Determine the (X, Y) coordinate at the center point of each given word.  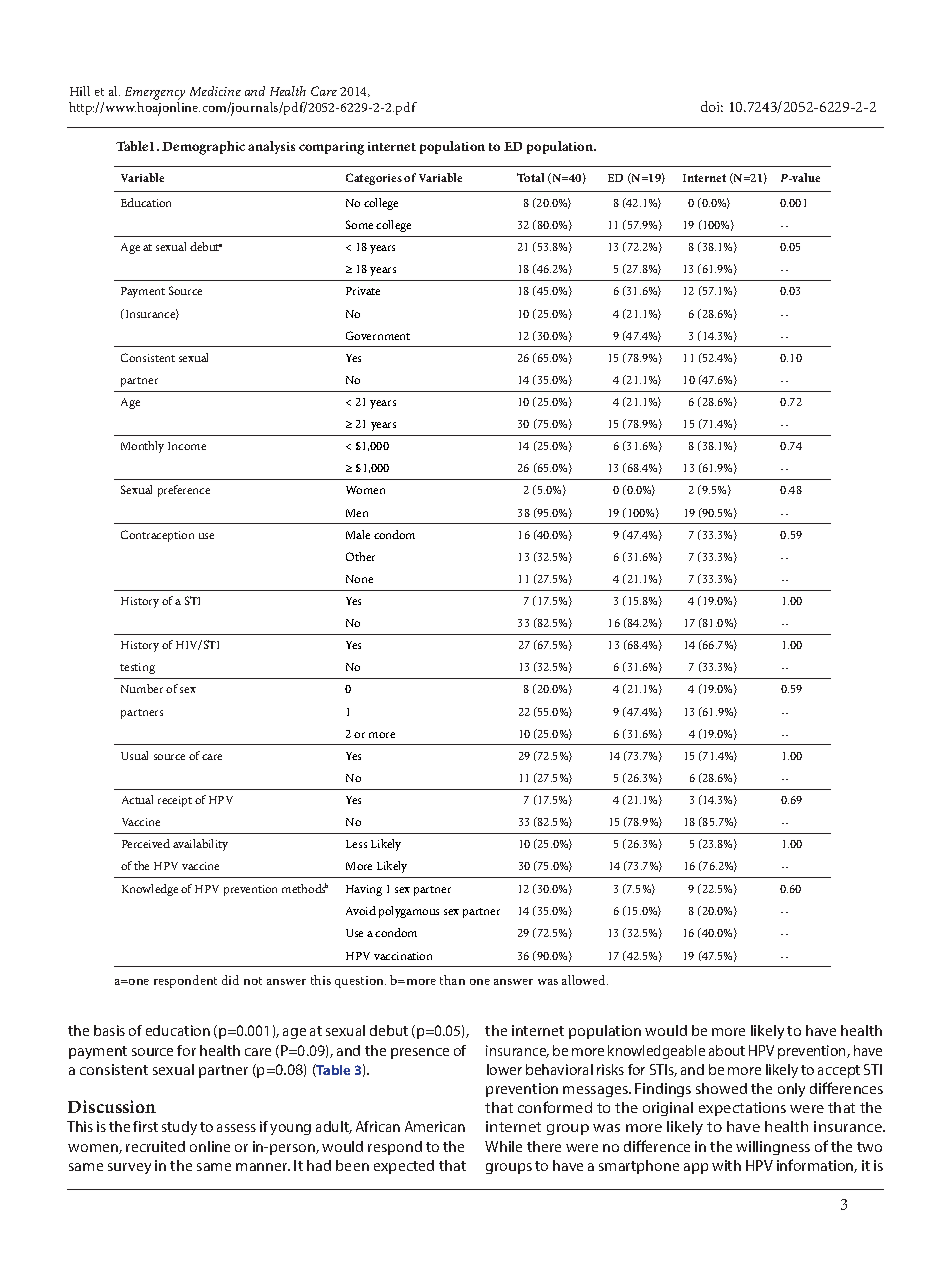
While (503, 1146)
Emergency (155, 95)
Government (378, 335)
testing (137, 668)
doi (712, 106)
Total (530, 177)
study (179, 1128)
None (359, 579)
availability (200, 845)
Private (363, 291)
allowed (585, 980)
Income (187, 446)
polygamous (409, 912)
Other (360, 556)
